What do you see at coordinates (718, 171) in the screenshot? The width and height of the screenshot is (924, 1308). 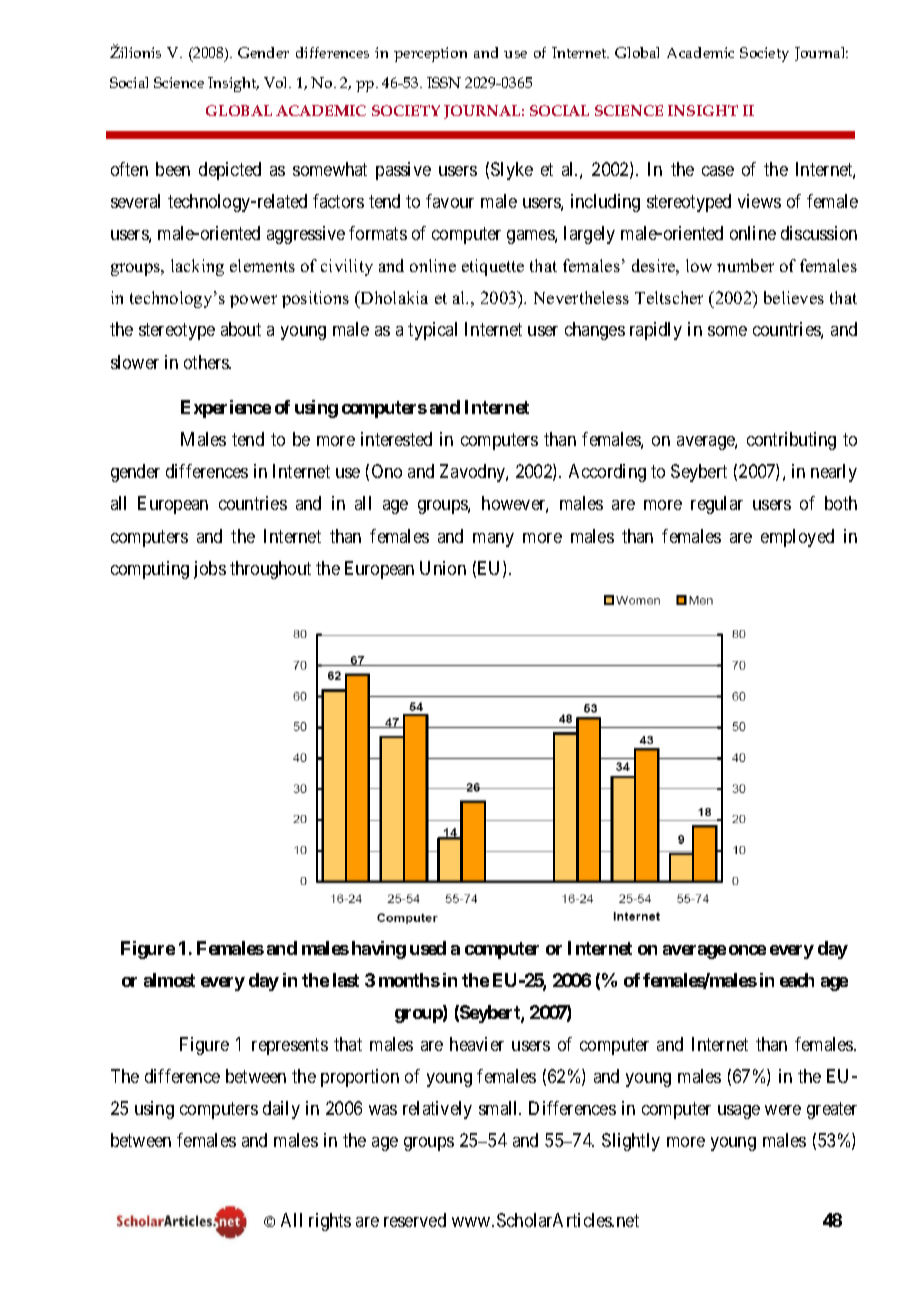 I see `case` at bounding box center [718, 171].
